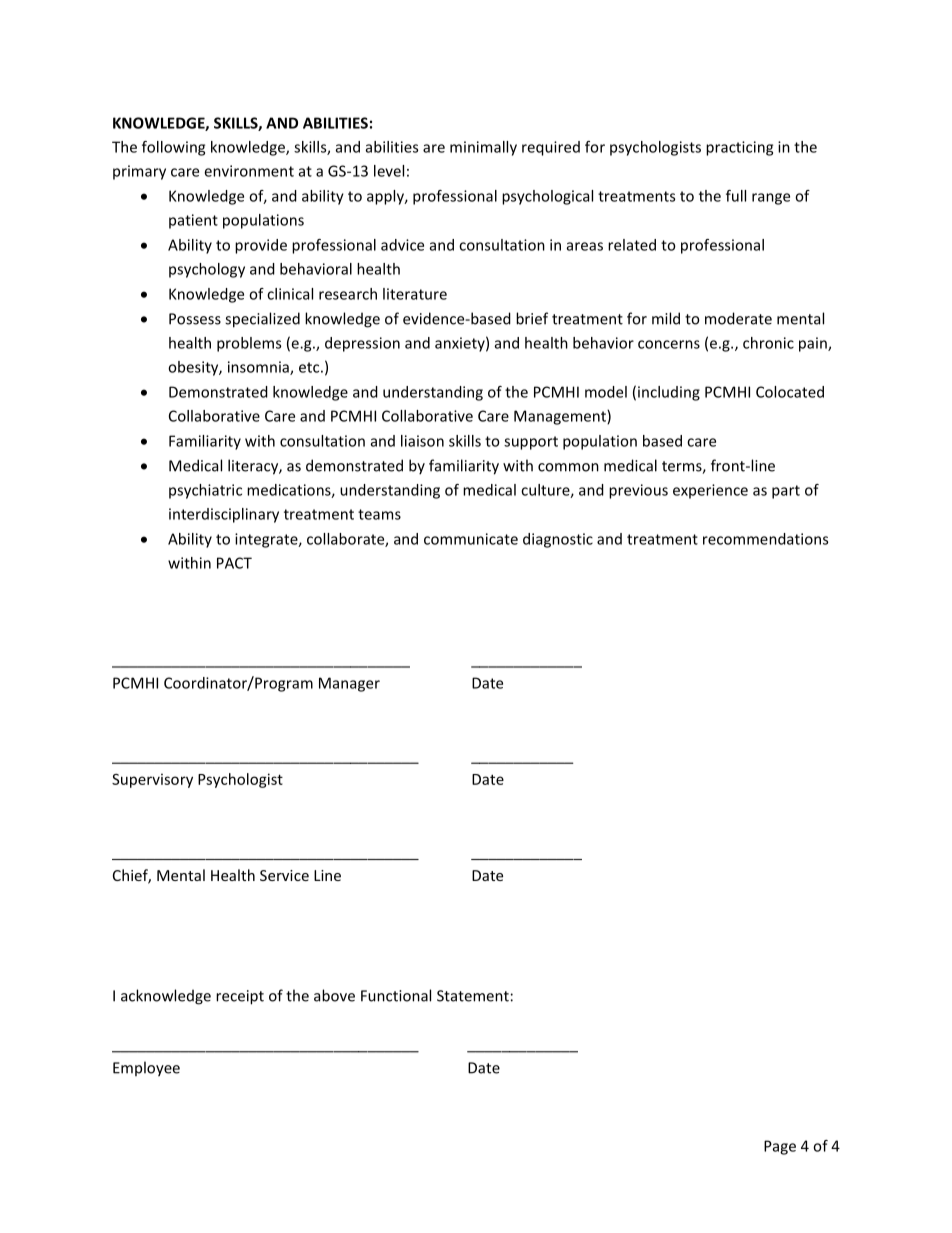 This screenshot has height=1233, width=952. I want to click on recommendations, so click(765, 539).
